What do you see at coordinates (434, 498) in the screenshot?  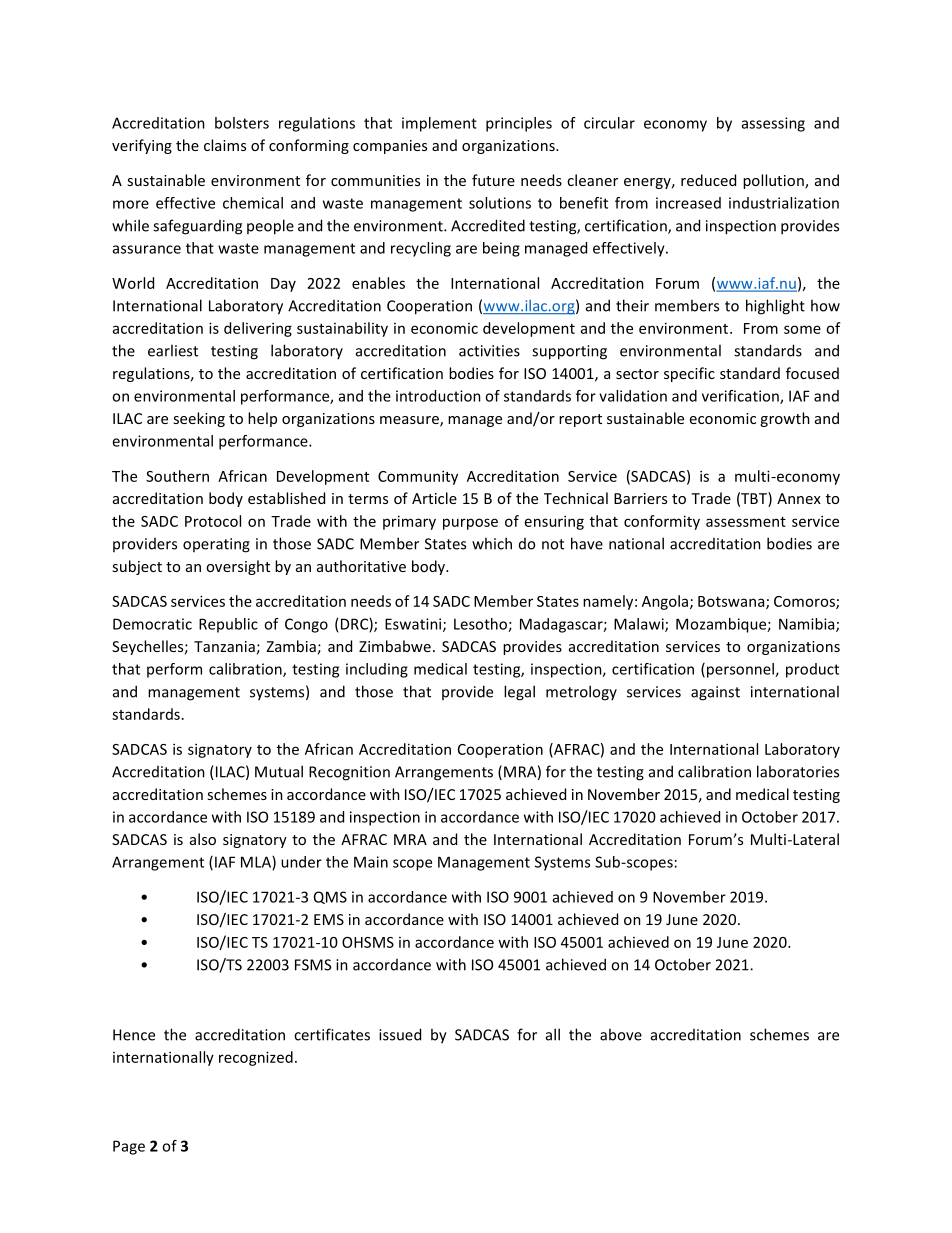 I see `Article` at bounding box center [434, 498].
